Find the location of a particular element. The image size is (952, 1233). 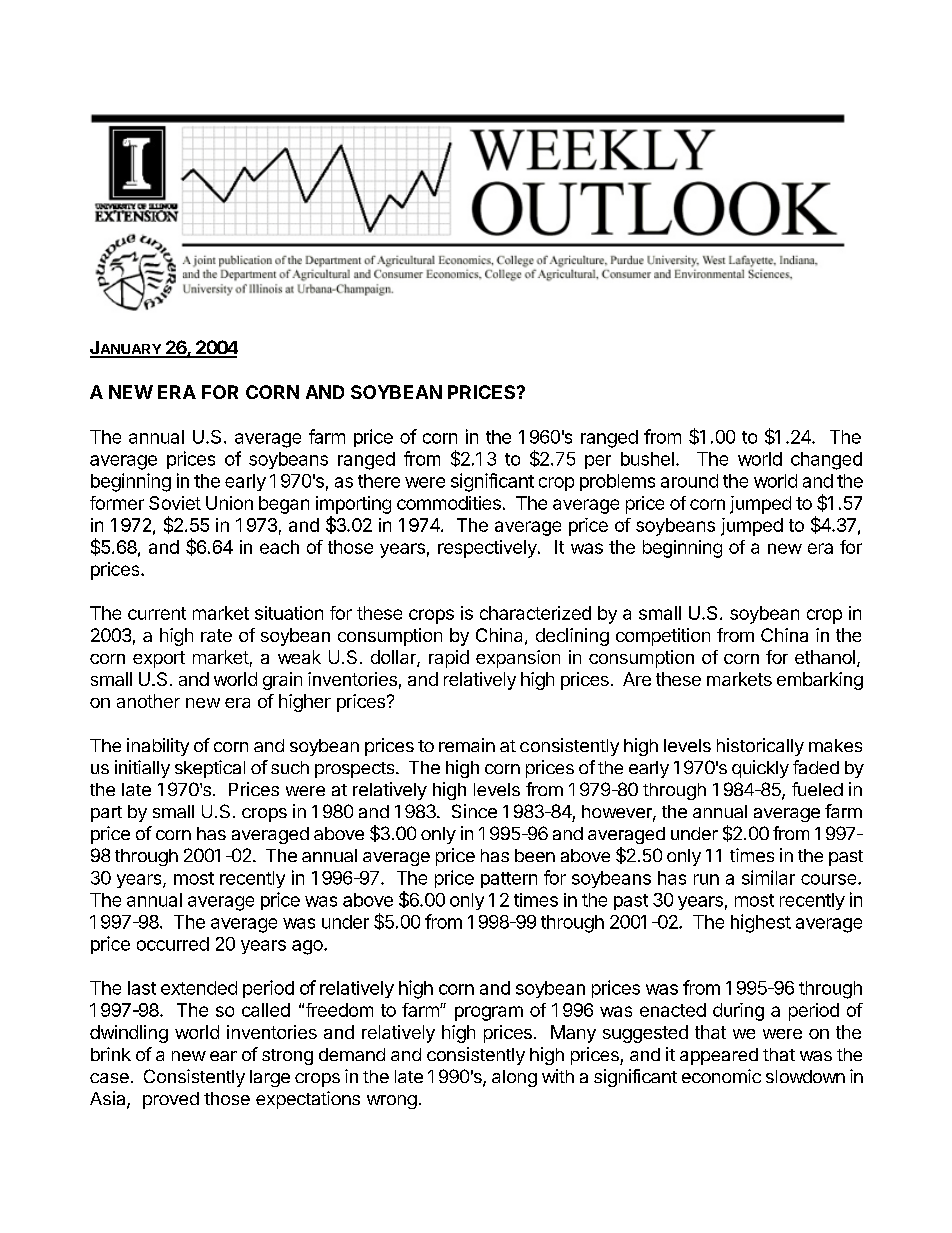

pattern is located at coordinates (509, 880).
